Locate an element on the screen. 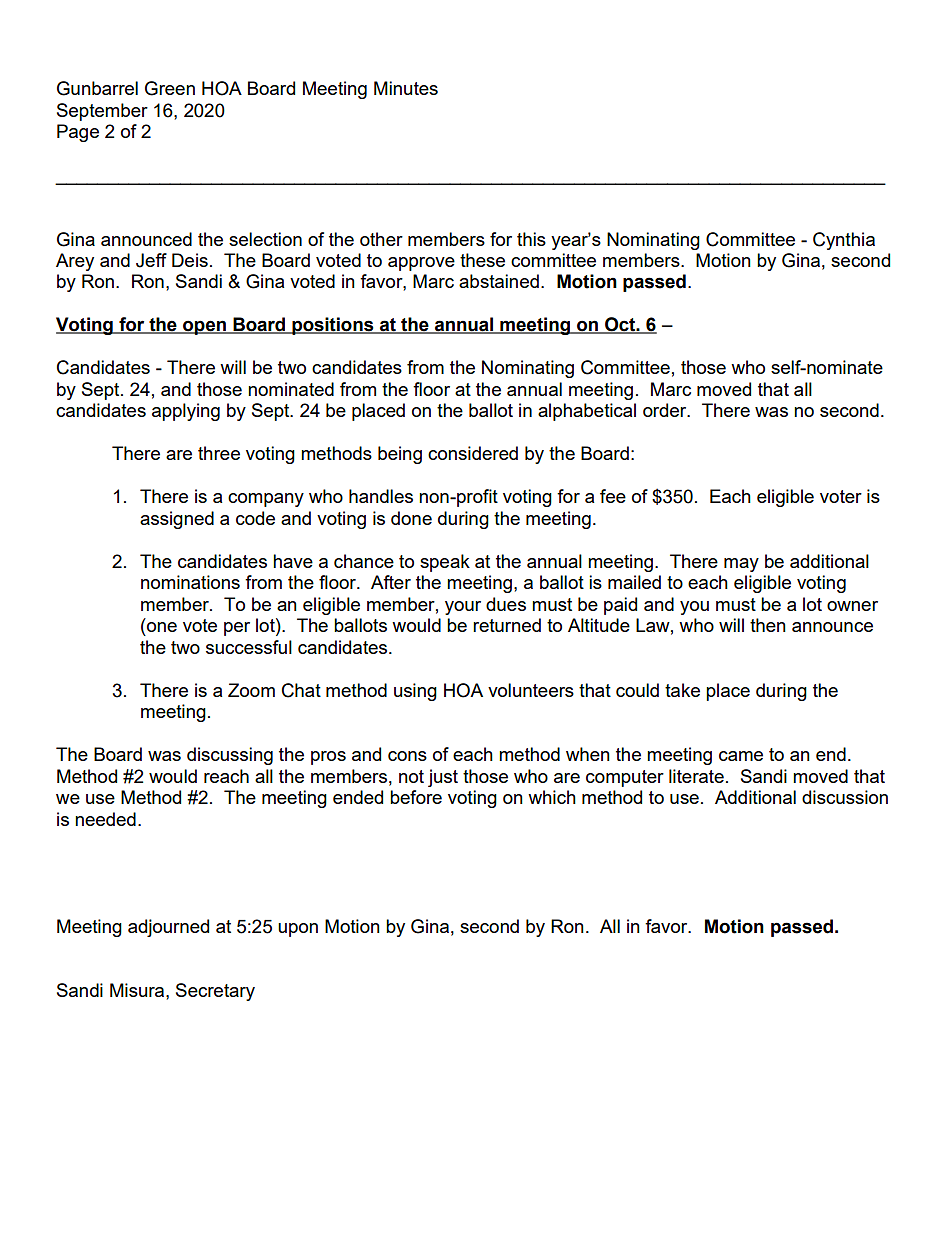 The image size is (952, 1233). open is located at coordinates (204, 327).
